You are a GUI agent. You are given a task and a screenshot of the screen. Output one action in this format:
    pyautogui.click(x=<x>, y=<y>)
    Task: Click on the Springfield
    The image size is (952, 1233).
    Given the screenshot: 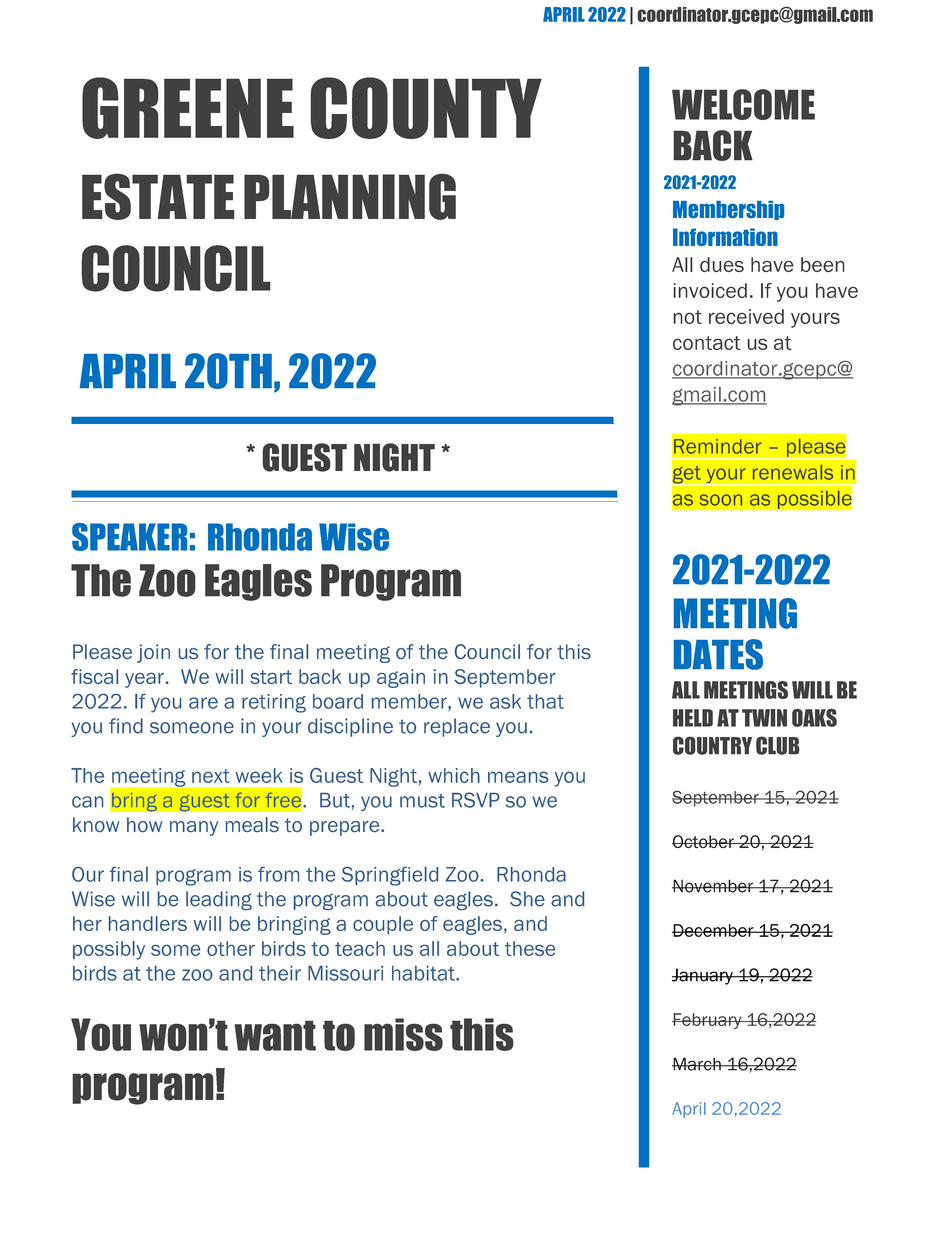 What is the action you would take?
    pyautogui.click(x=390, y=876)
